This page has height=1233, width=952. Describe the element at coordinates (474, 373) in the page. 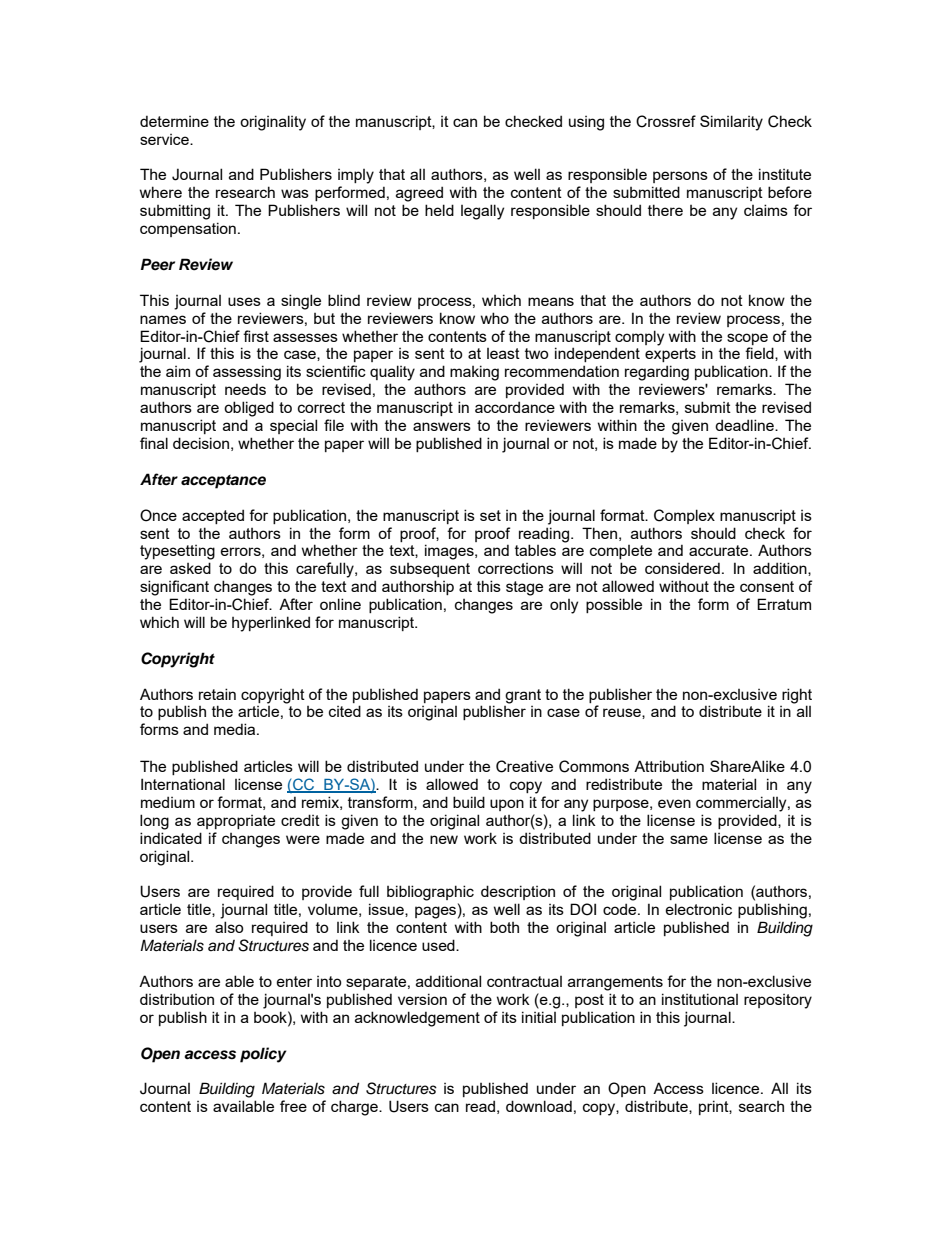

I see `making` at that location.
